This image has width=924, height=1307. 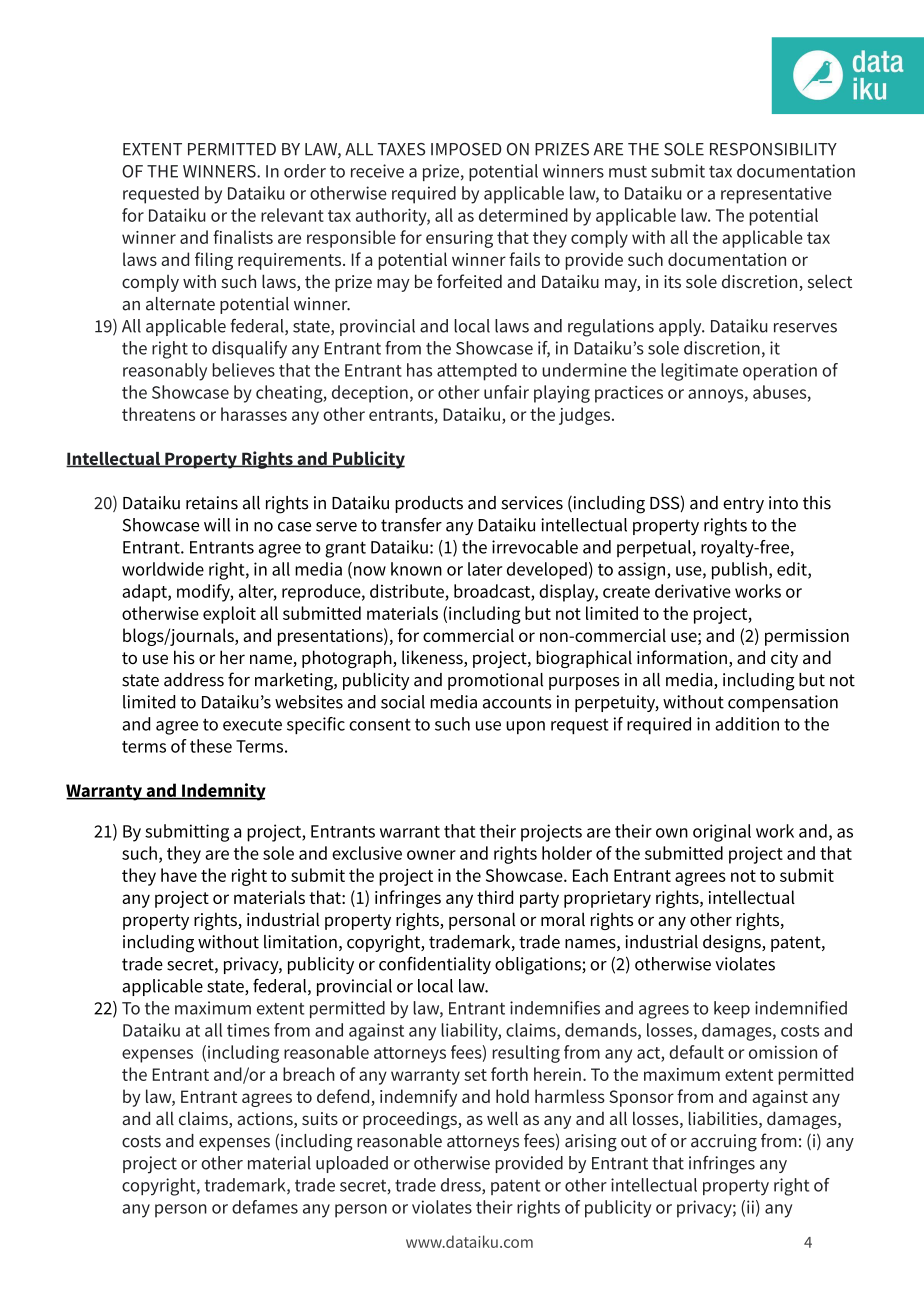 I want to click on suits, so click(x=320, y=1118).
